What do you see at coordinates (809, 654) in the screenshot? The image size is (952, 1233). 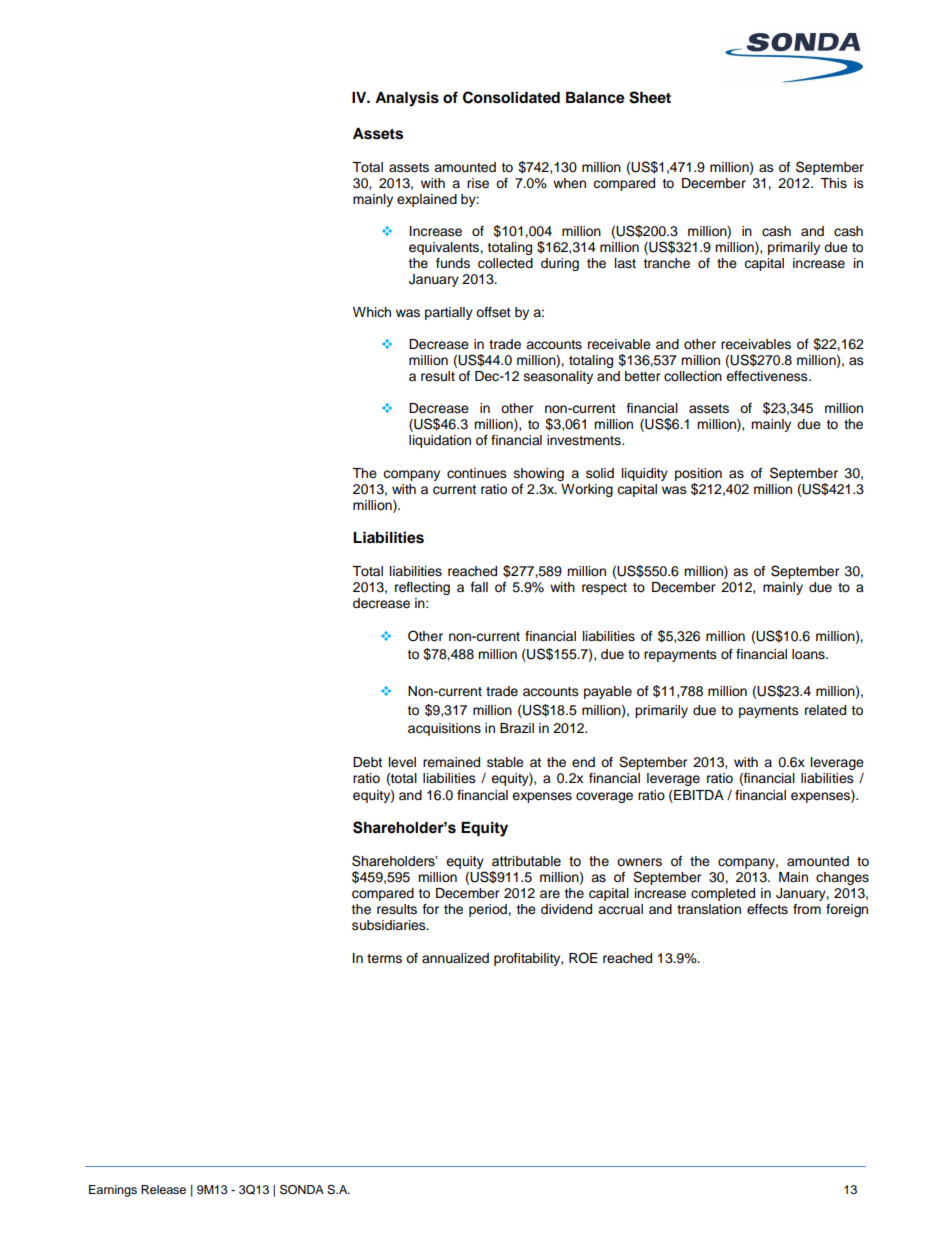 I see `loans` at bounding box center [809, 654].
